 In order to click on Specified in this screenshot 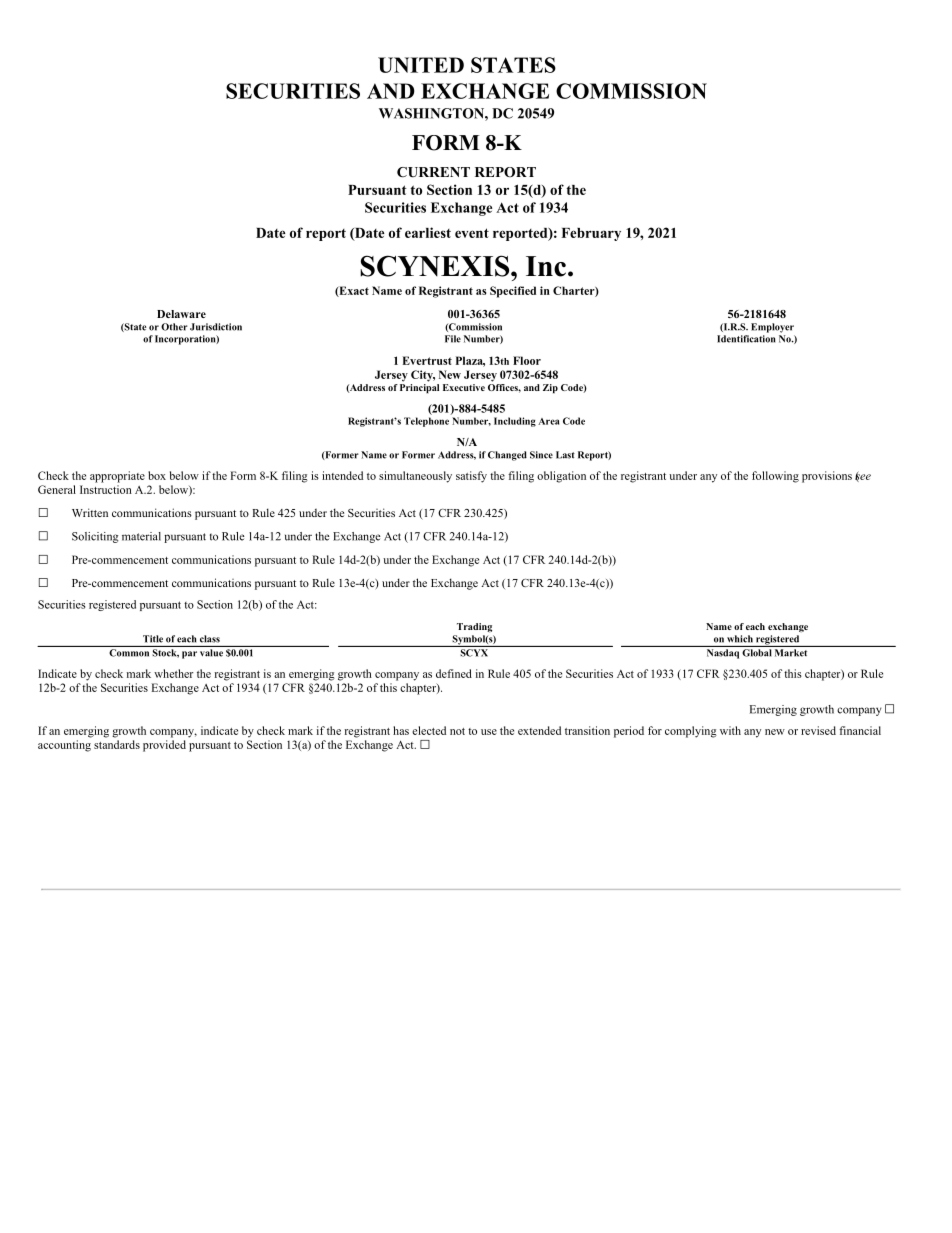, I will do `click(513, 292)`.
